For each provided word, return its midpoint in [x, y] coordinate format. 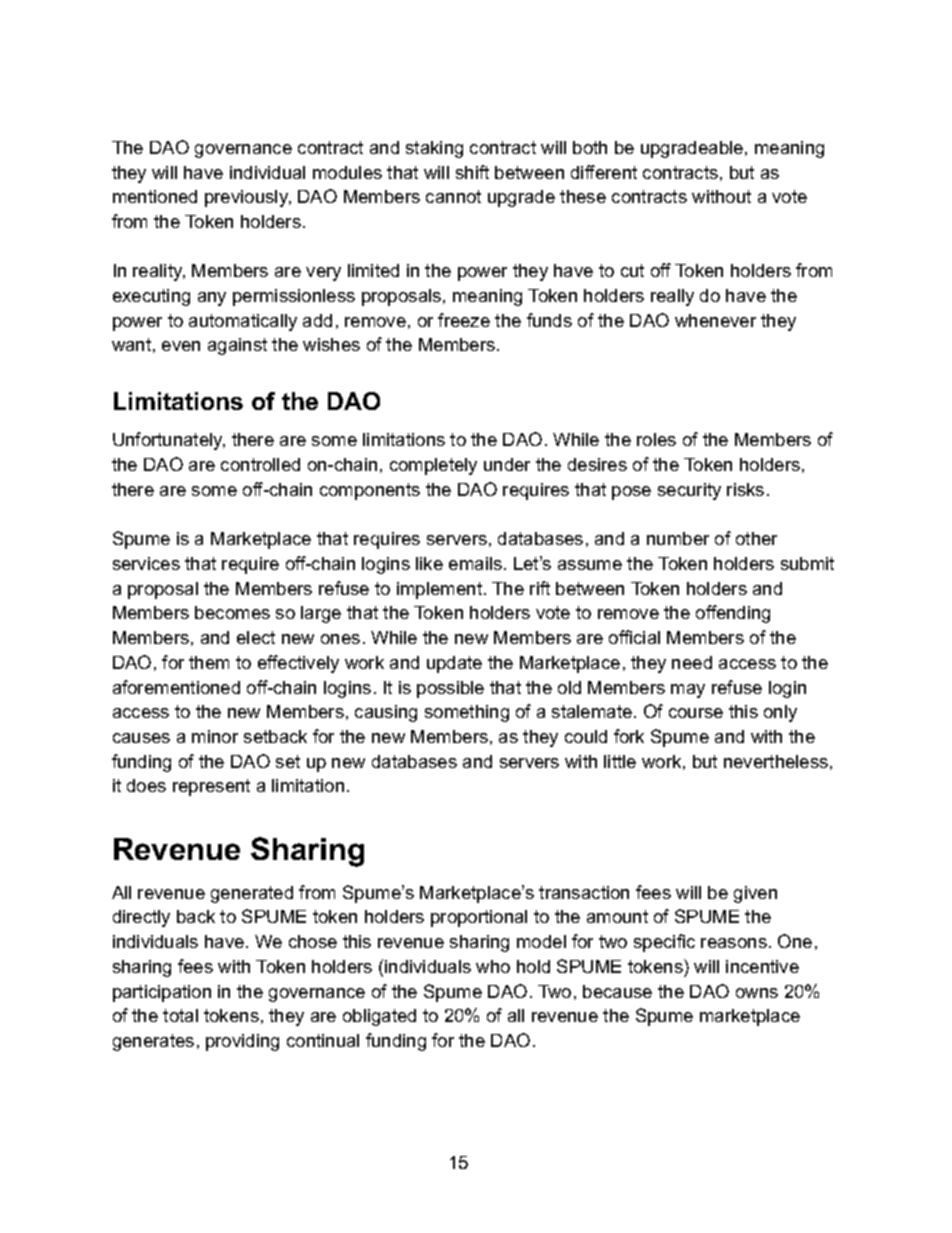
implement [441, 590]
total [180, 1015]
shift [472, 172]
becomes [232, 612]
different [604, 172]
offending [733, 614]
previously [248, 198]
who [493, 966]
